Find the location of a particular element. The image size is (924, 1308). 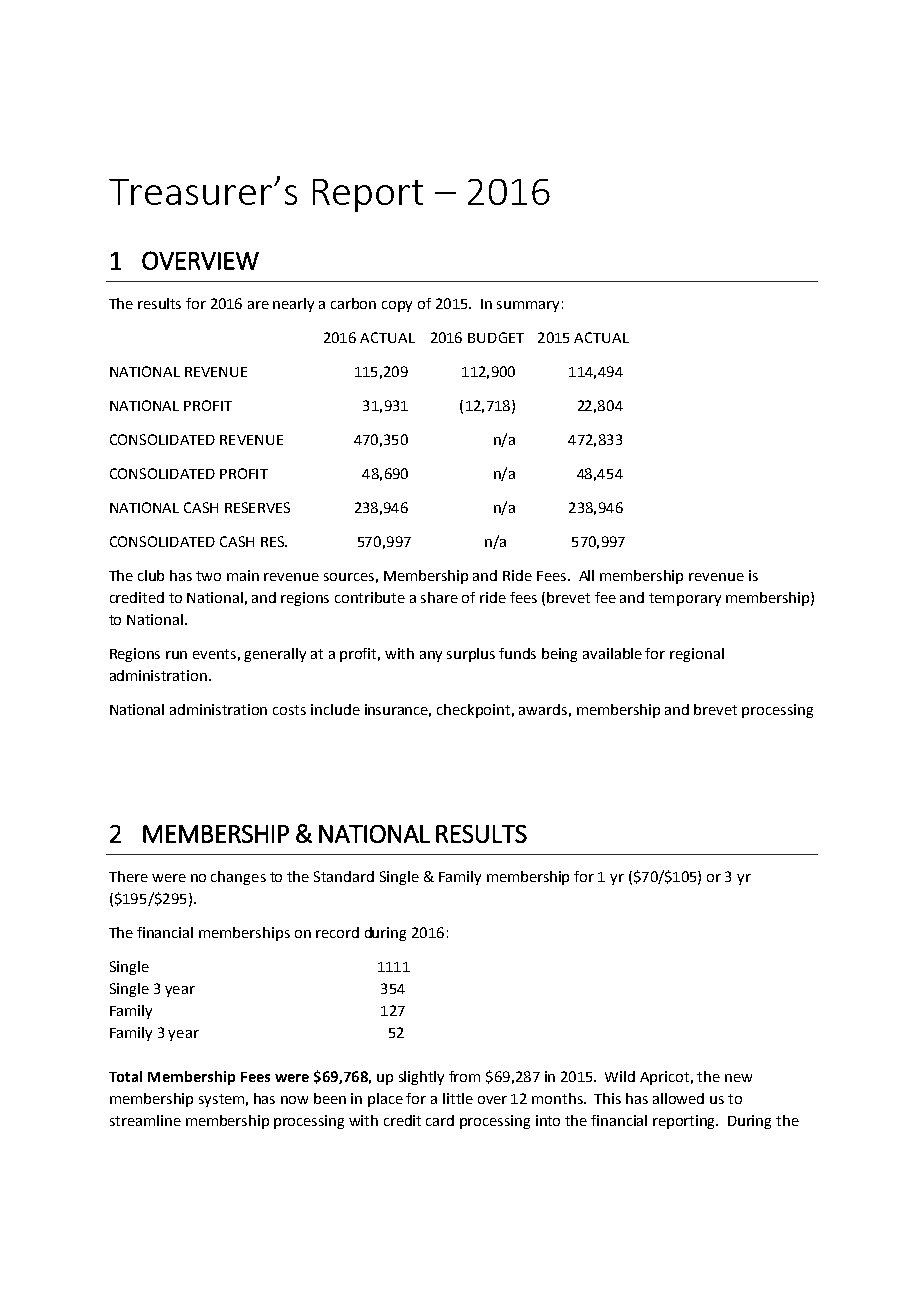

copy is located at coordinates (397, 306).
